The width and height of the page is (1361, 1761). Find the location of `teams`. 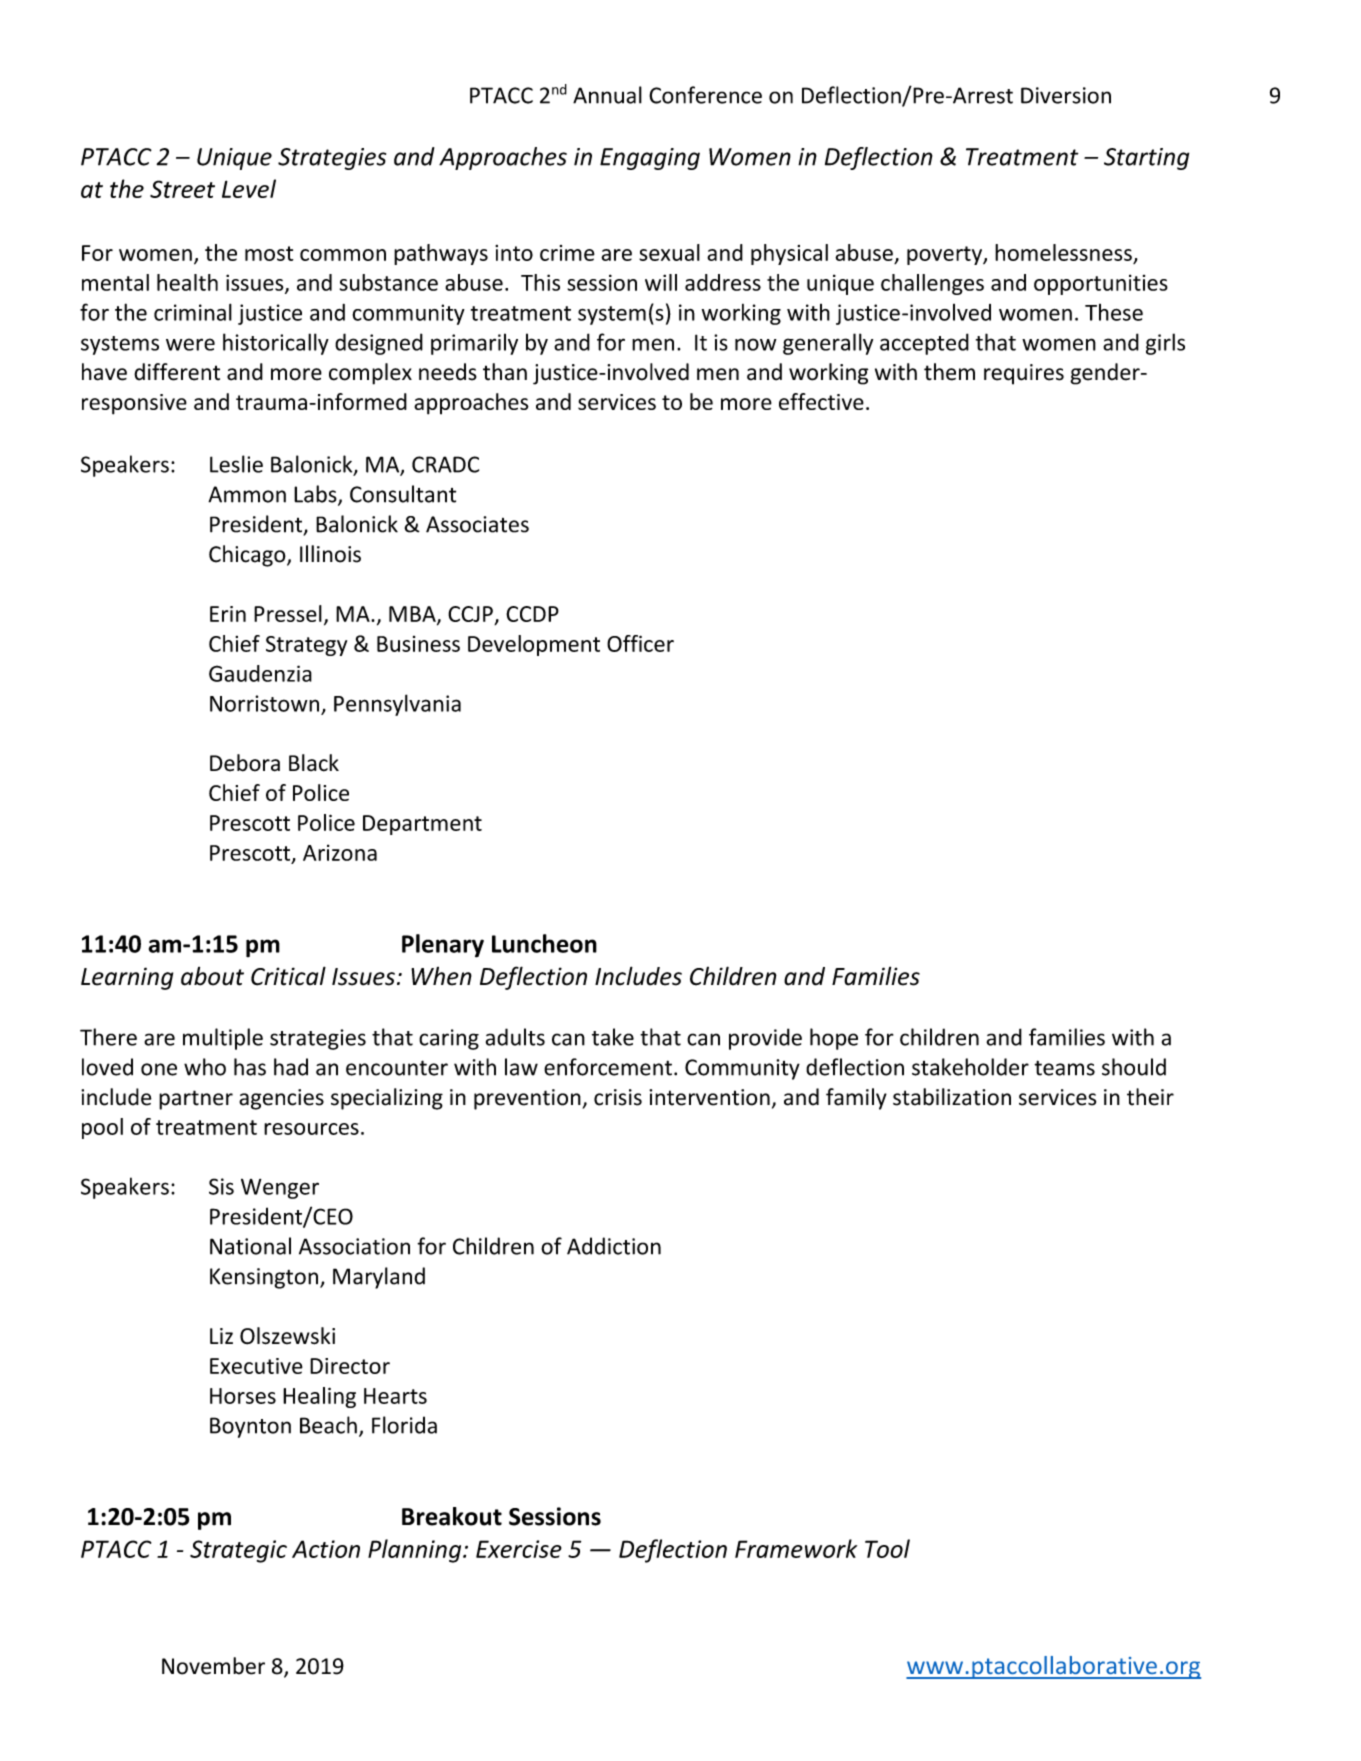

teams is located at coordinates (1064, 1068).
